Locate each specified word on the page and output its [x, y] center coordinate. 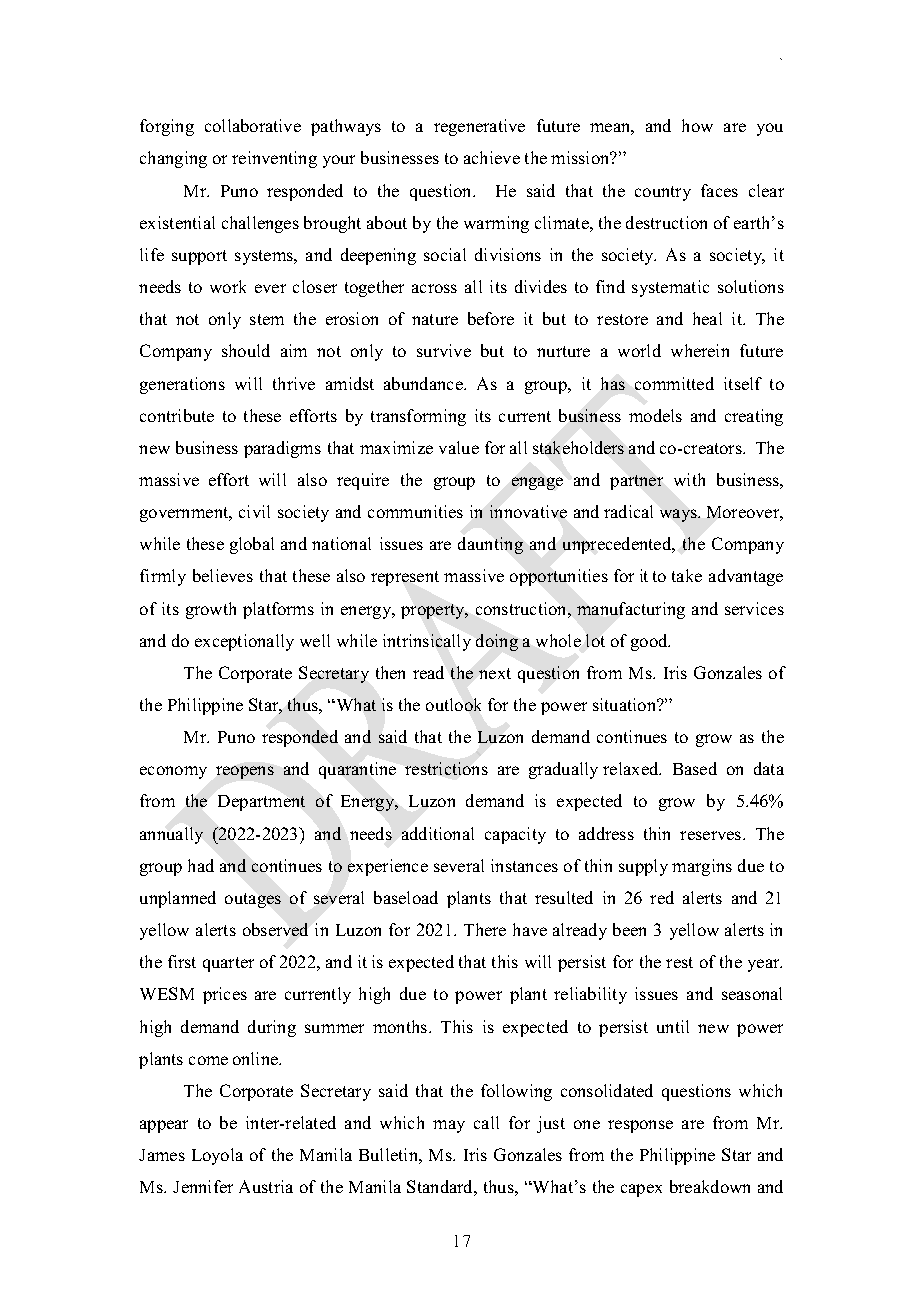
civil [254, 511]
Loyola [217, 1156]
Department [261, 803]
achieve [492, 157]
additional [438, 833]
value [459, 447]
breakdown [710, 1186]
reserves [712, 835]
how [697, 125]
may [449, 1126]
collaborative [253, 125]
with [689, 479]
